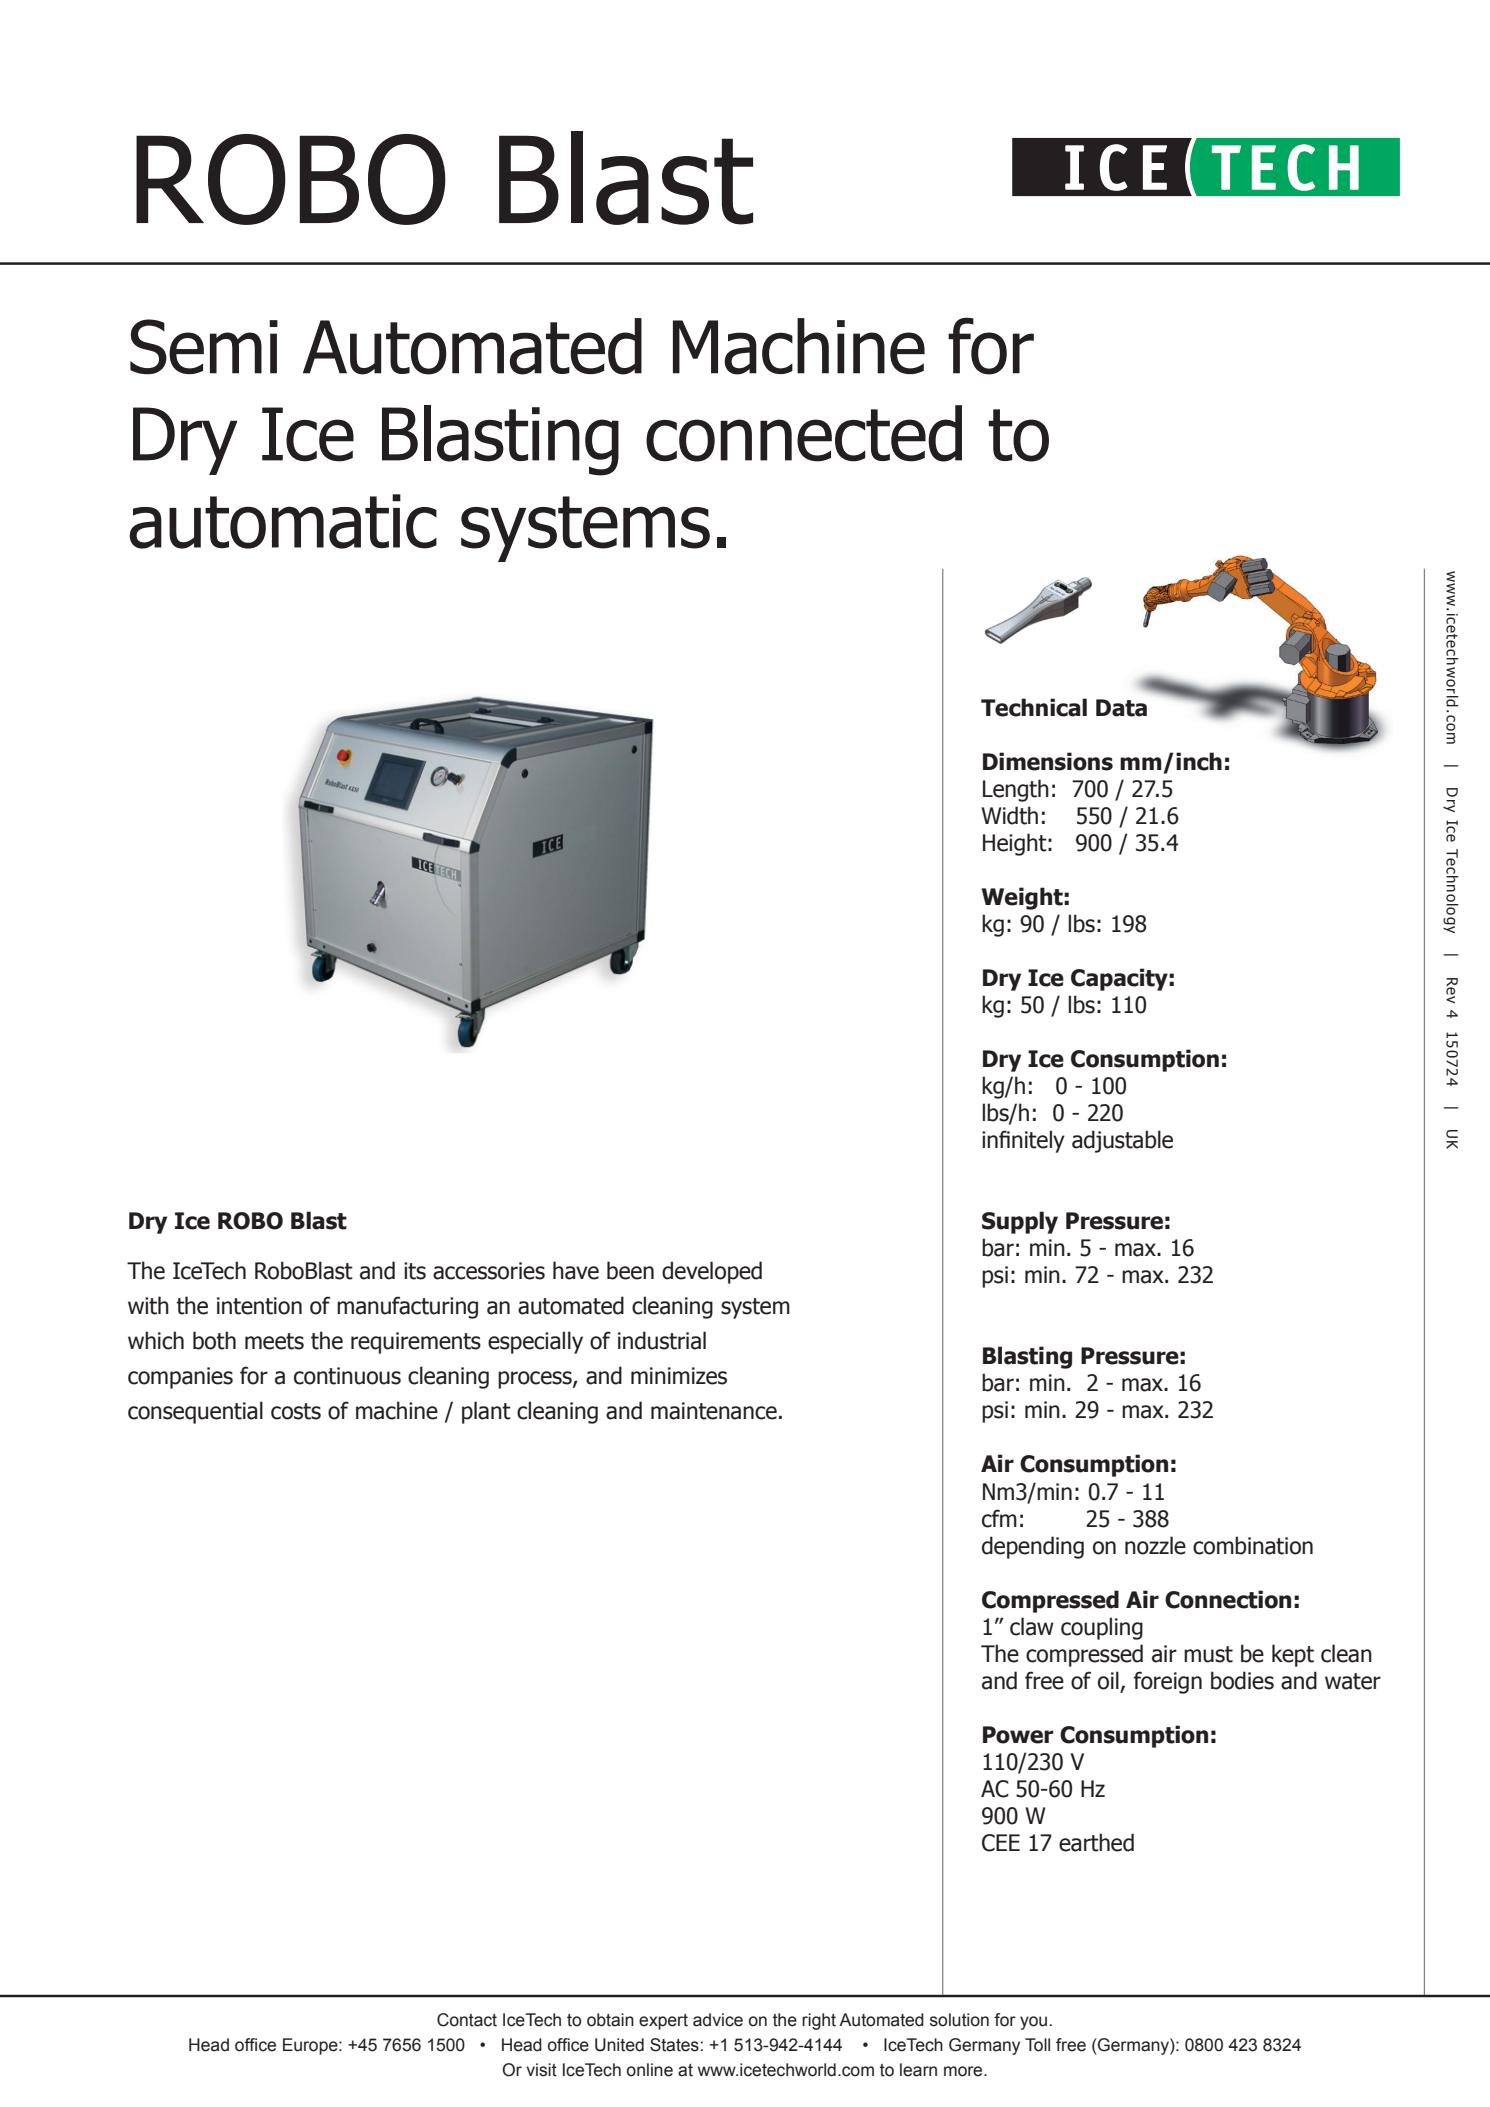 This screenshot has height=2107, width=1490. Describe the element at coordinates (311, 2046) in the screenshot. I see `Europe` at that location.
